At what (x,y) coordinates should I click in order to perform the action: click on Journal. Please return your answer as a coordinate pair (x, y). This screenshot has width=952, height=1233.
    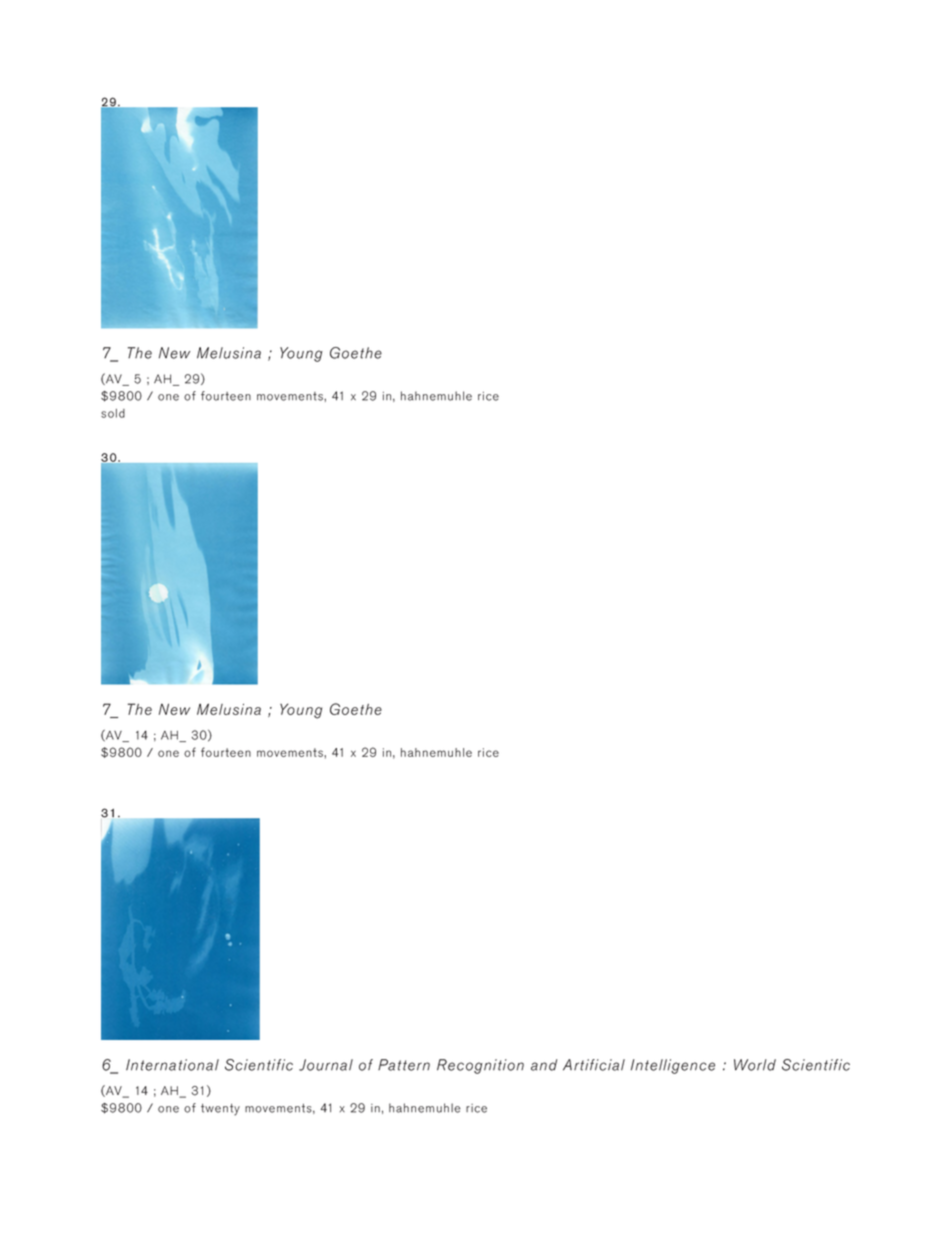
    Looking at the image, I should click on (326, 1065).
